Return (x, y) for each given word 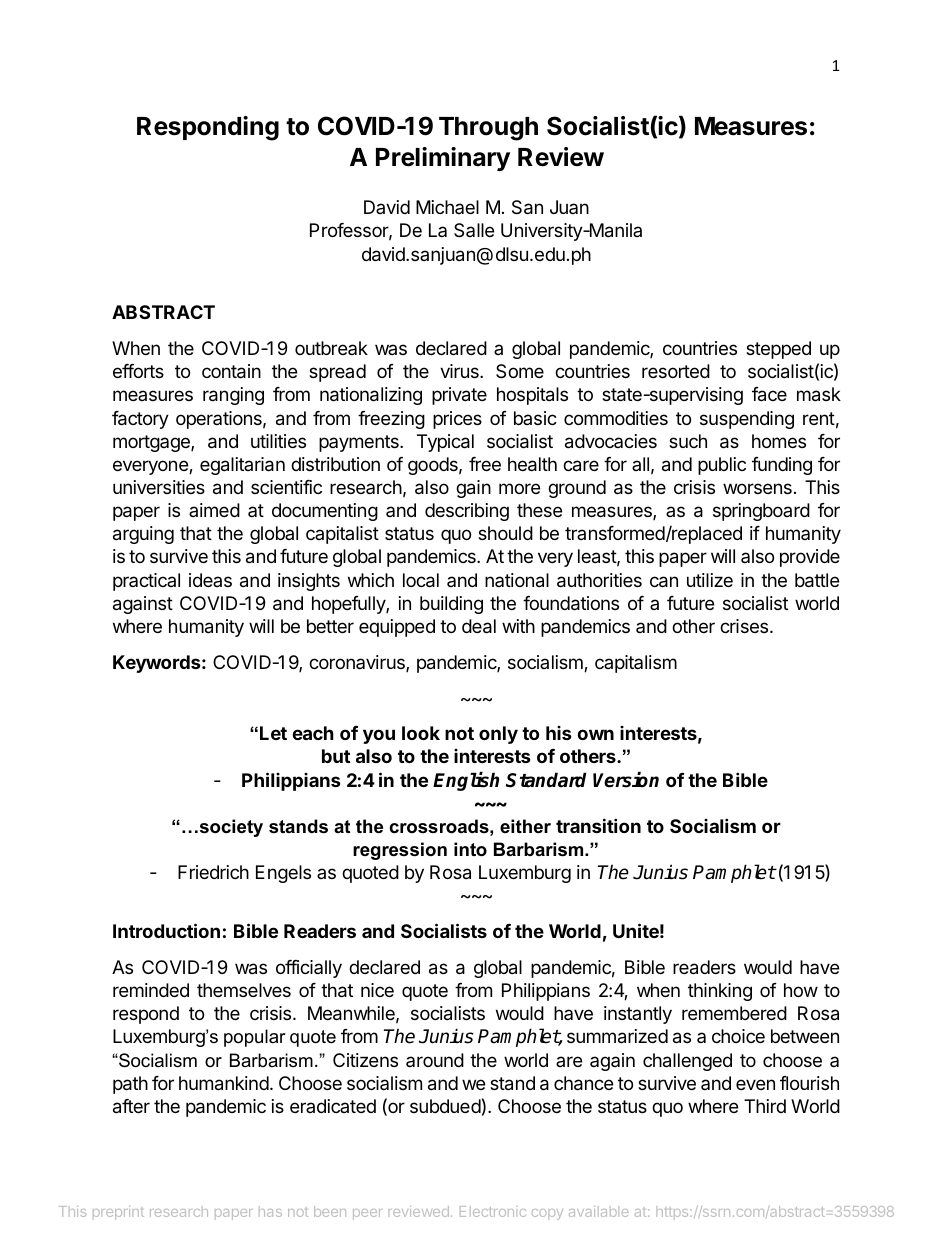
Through (488, 129)
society (230, 828)
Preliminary (443, 159)
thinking (720, 992)
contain (231, 371)
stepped (778, 350)
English (466, 781)
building (451, 605)
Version (626, 780)
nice (377, 990)
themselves (244, 990)
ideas (210, 580)
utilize (710, 580)
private (459, 396)
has (270, 1211)
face (769, 394)
